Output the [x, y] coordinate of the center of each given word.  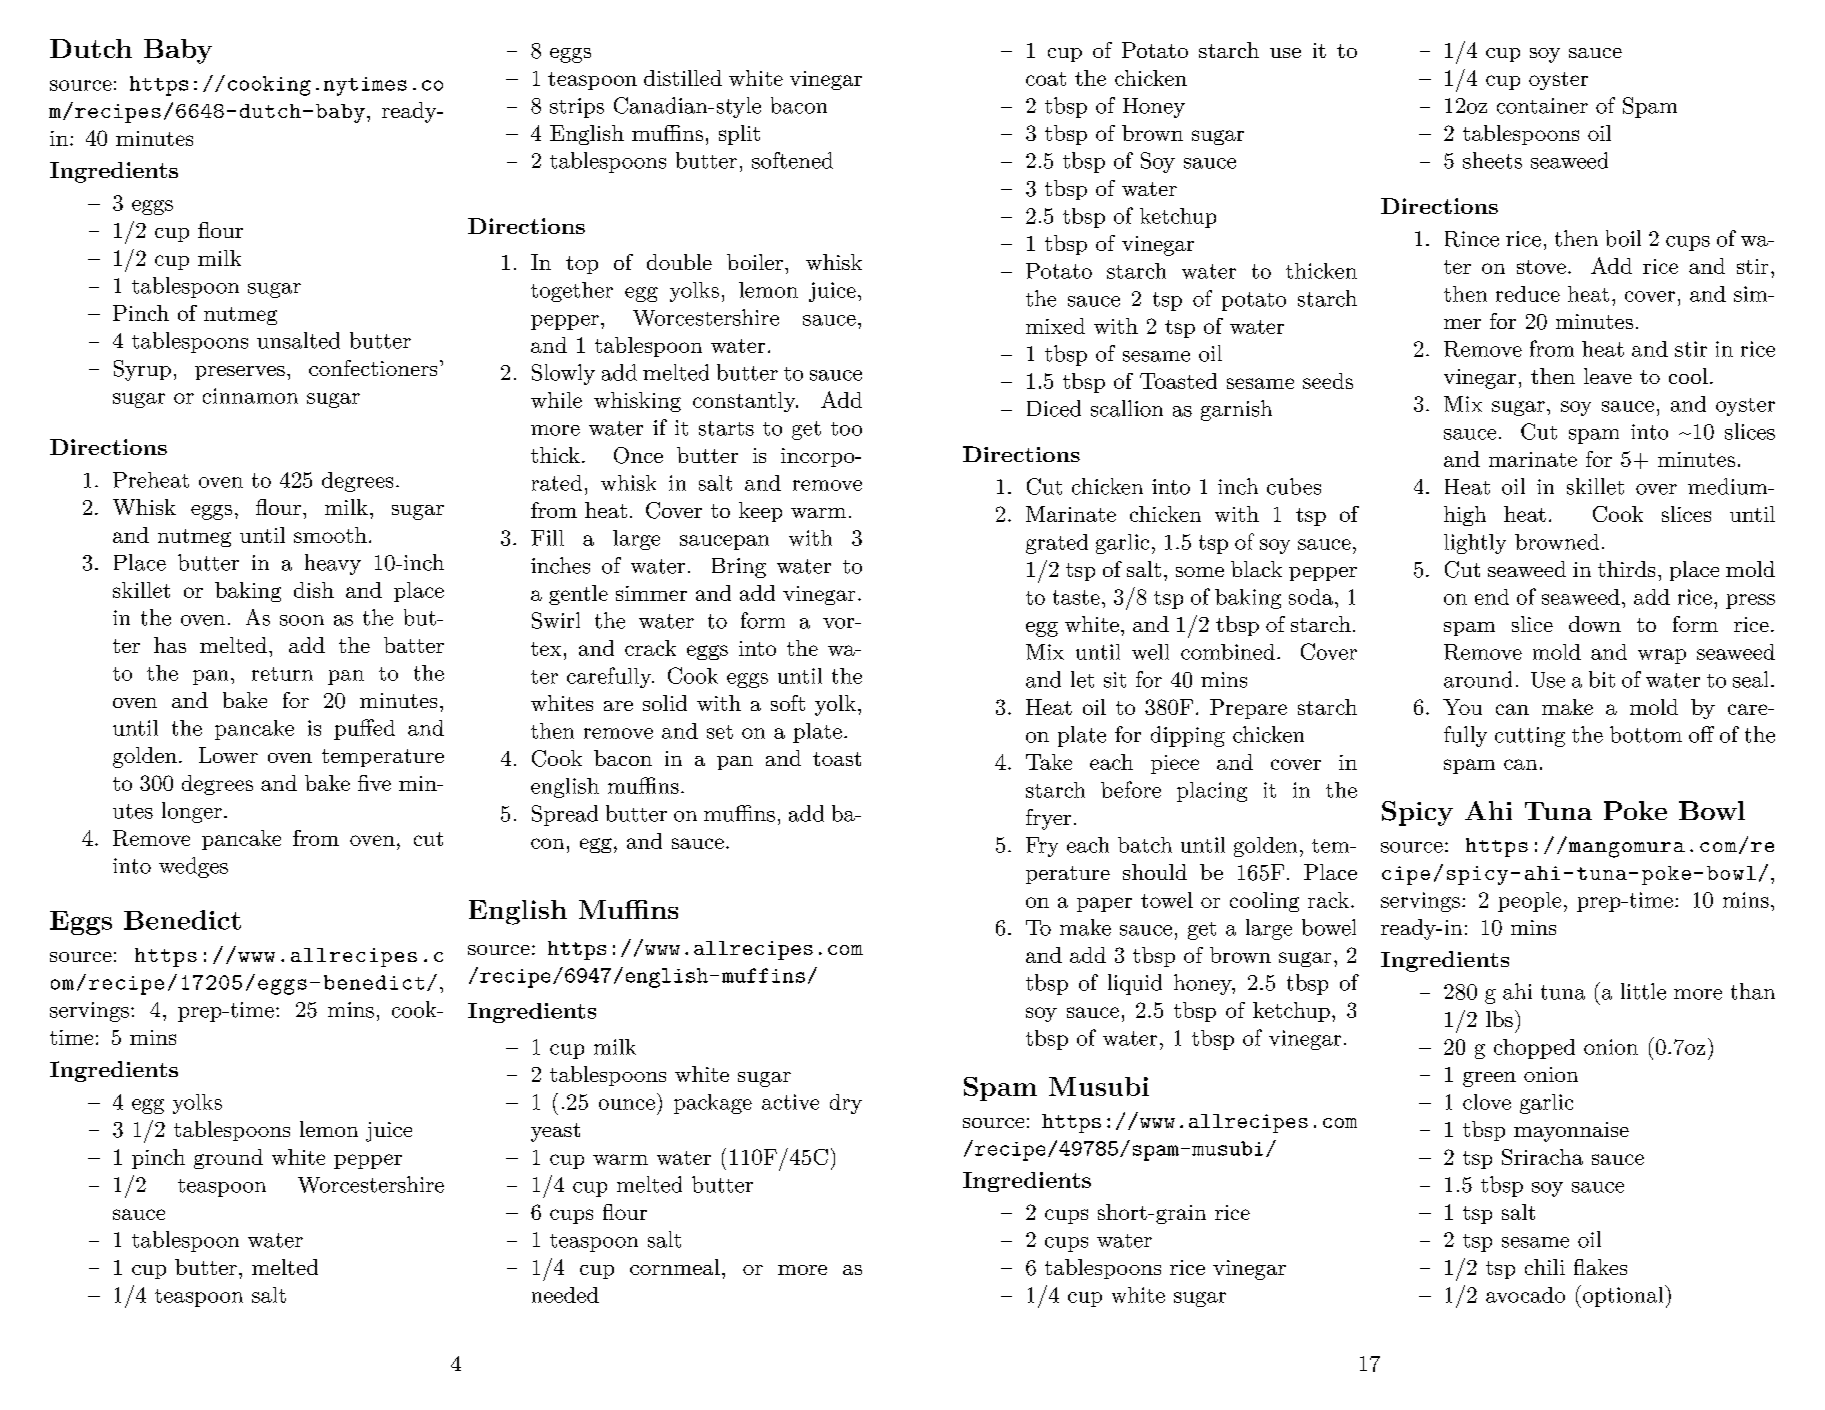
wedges [193, 867]
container [1542, 106]
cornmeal [675, 1267]
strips [577, 108]
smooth [330, 535]
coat [1046, 79]
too [846, 429]
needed [565, 1295]
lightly [1475, 544]
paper [1104, 904]
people [1529, 902]
